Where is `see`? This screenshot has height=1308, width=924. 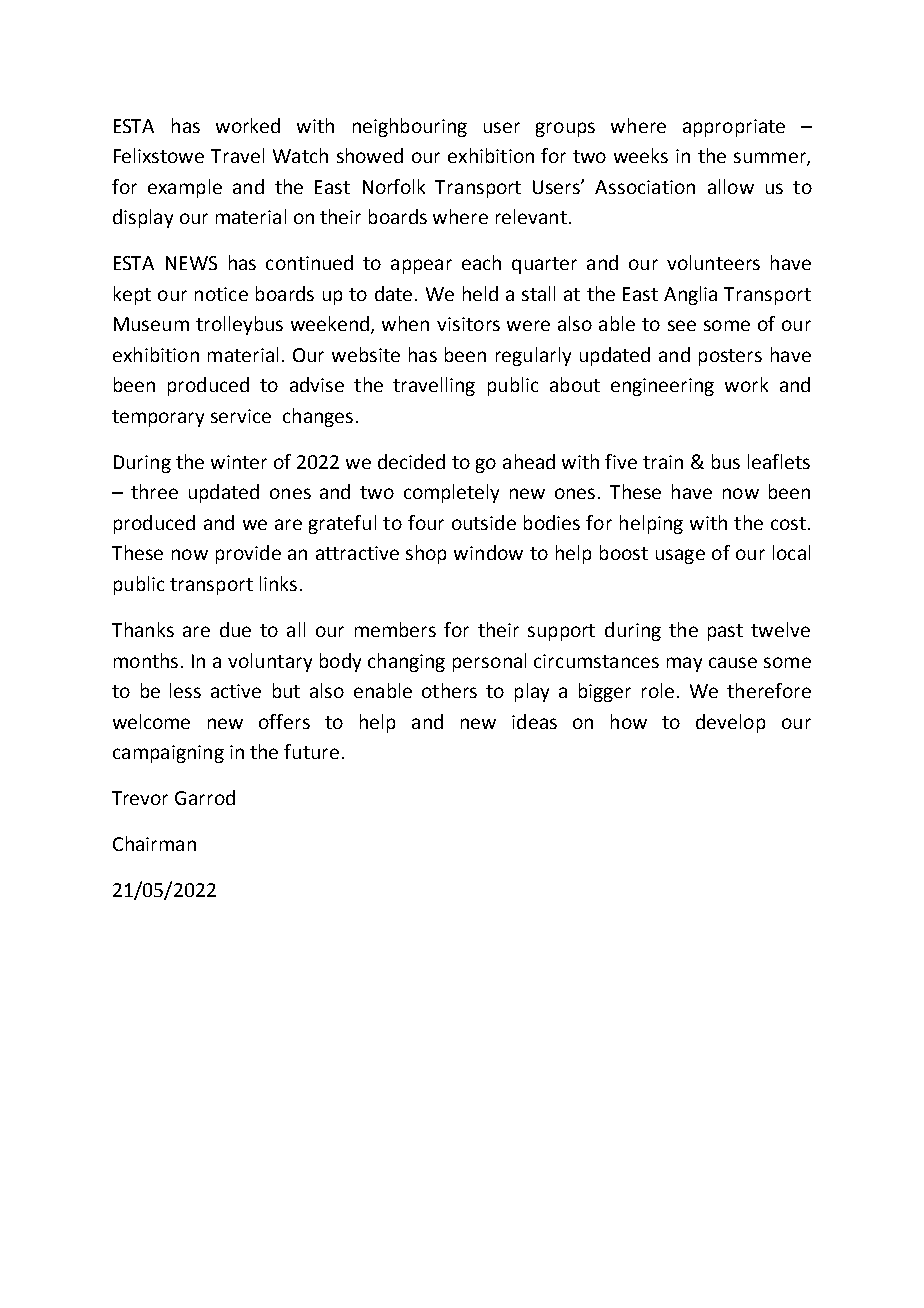
see is located at coordinates (682, 325).
